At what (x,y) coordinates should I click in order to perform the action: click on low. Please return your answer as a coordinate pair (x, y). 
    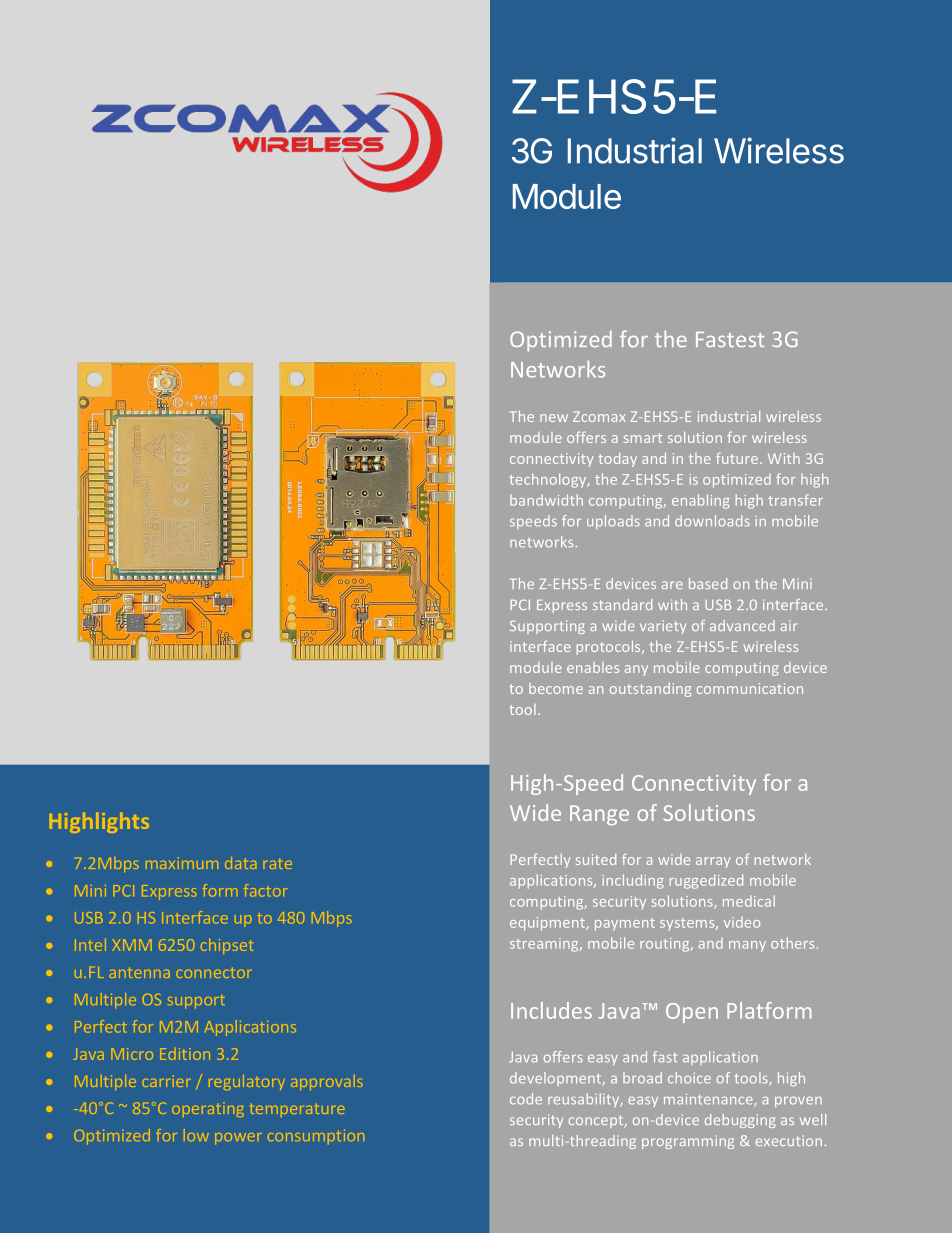
    Looking at the image, I should click on (196, 1135).
